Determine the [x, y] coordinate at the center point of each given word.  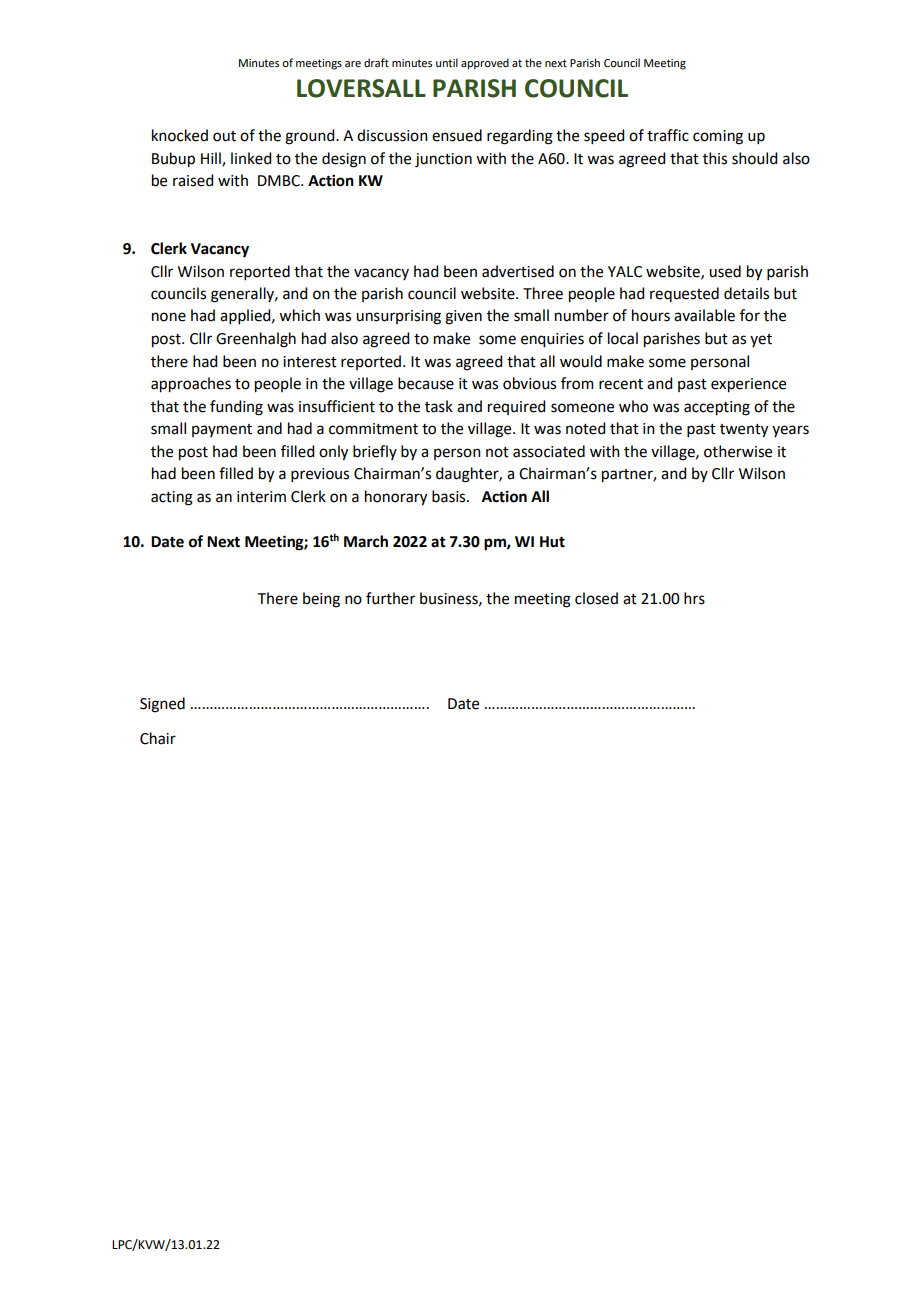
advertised [518, 271]
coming [718, 137]
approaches [191, 385]
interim [261, 497]
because [426, 383]
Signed [162, 705]
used [725, 271]
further [390, 598]
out [224, 136]
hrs [694, 598]
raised [193, 180]
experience [748, 385]
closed [596, 598]
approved [485, 64]
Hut [552, 542]
